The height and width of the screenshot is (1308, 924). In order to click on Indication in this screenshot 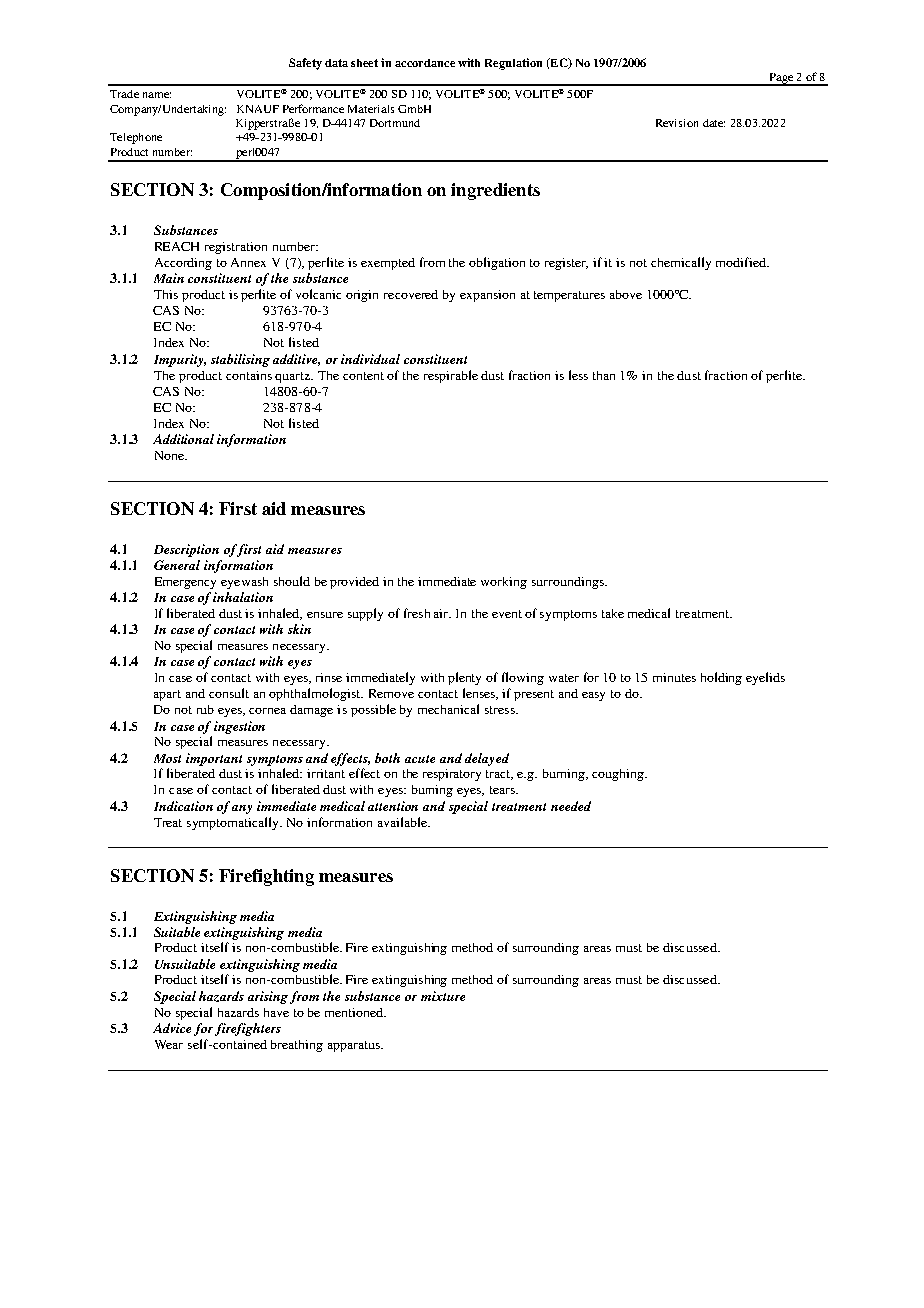, I will do `click(183, 806)`.
